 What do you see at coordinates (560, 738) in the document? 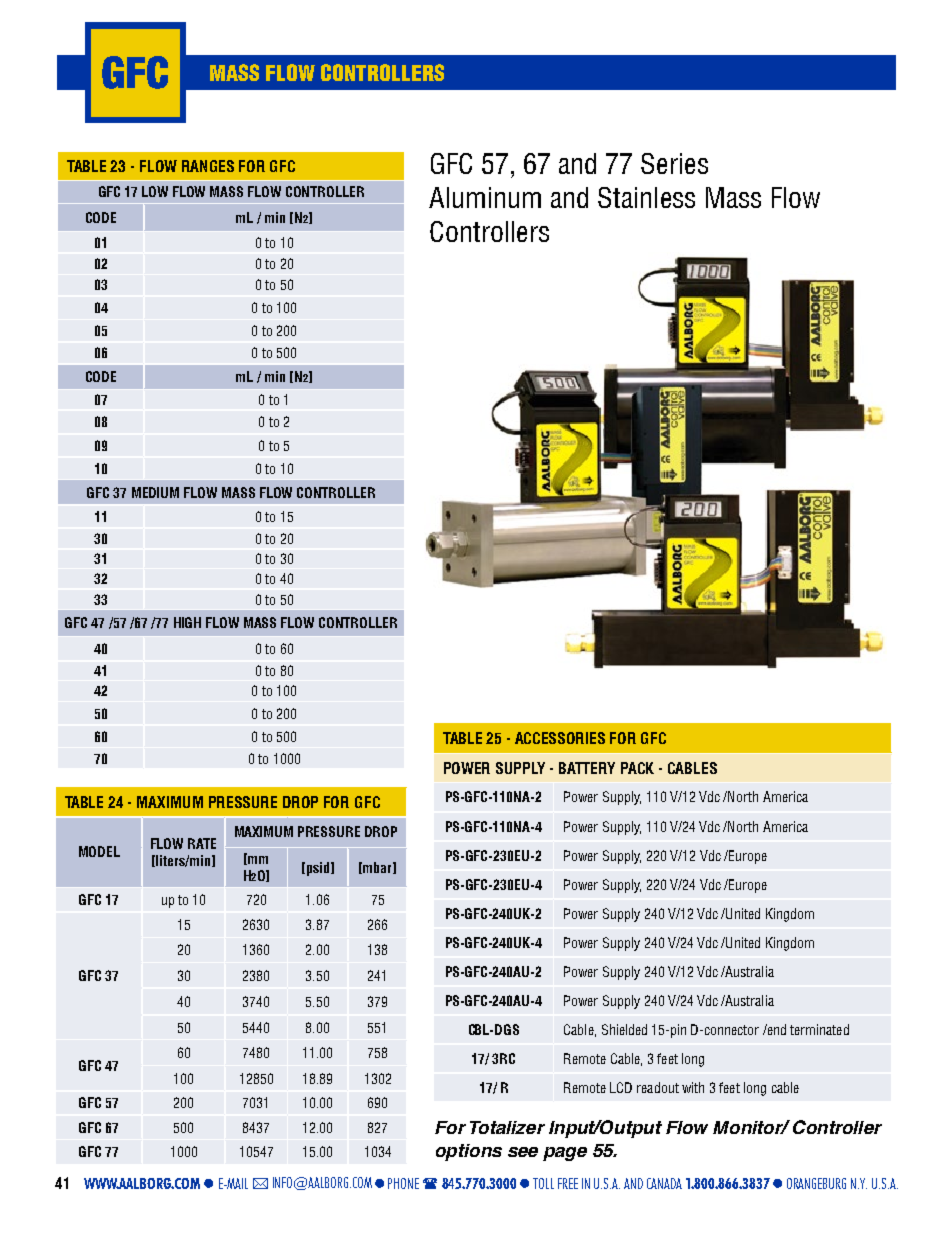
I see `ACCESSORIES` at bounding box center [560, 738].
